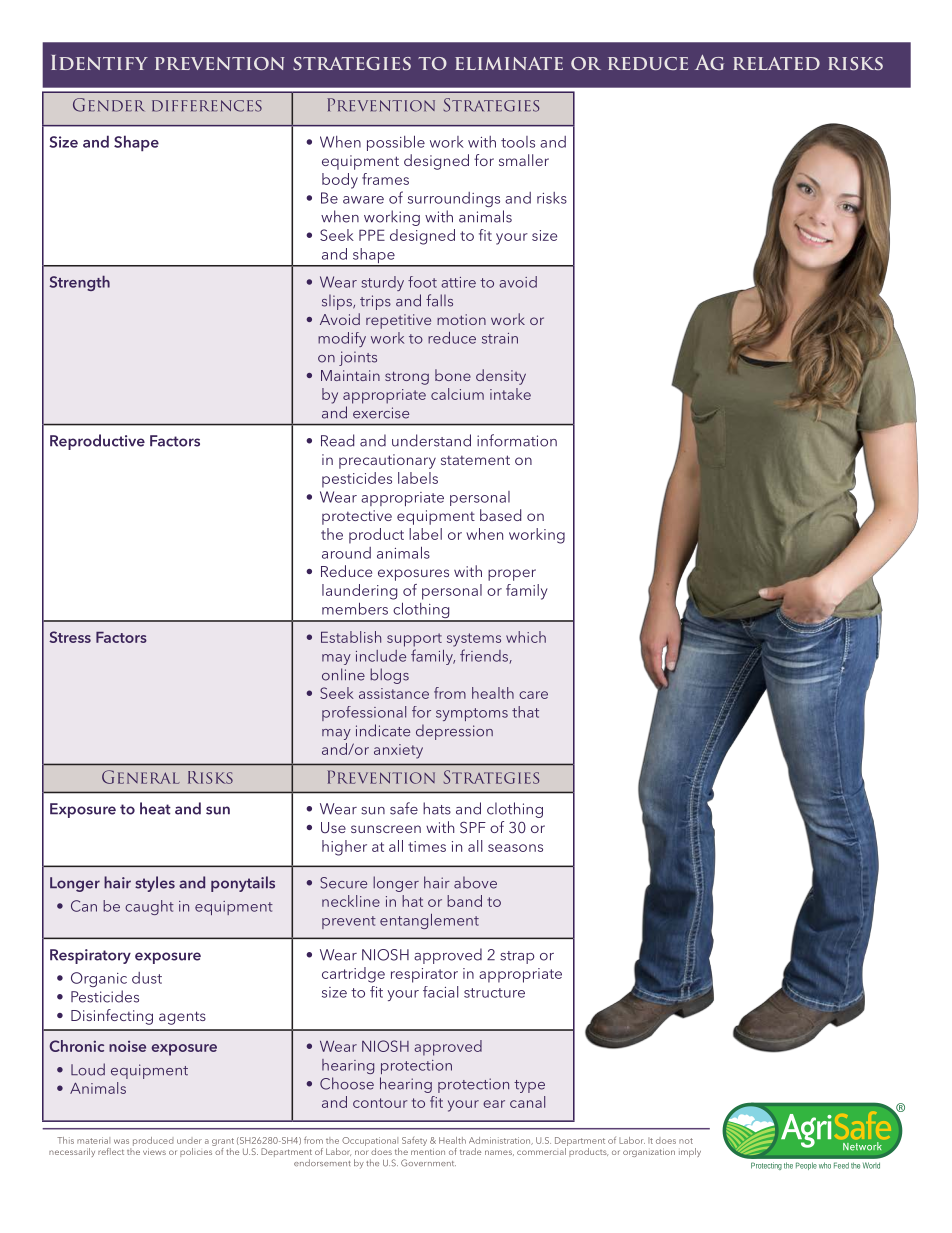  I want to click on produced, so click(153, 1141).
